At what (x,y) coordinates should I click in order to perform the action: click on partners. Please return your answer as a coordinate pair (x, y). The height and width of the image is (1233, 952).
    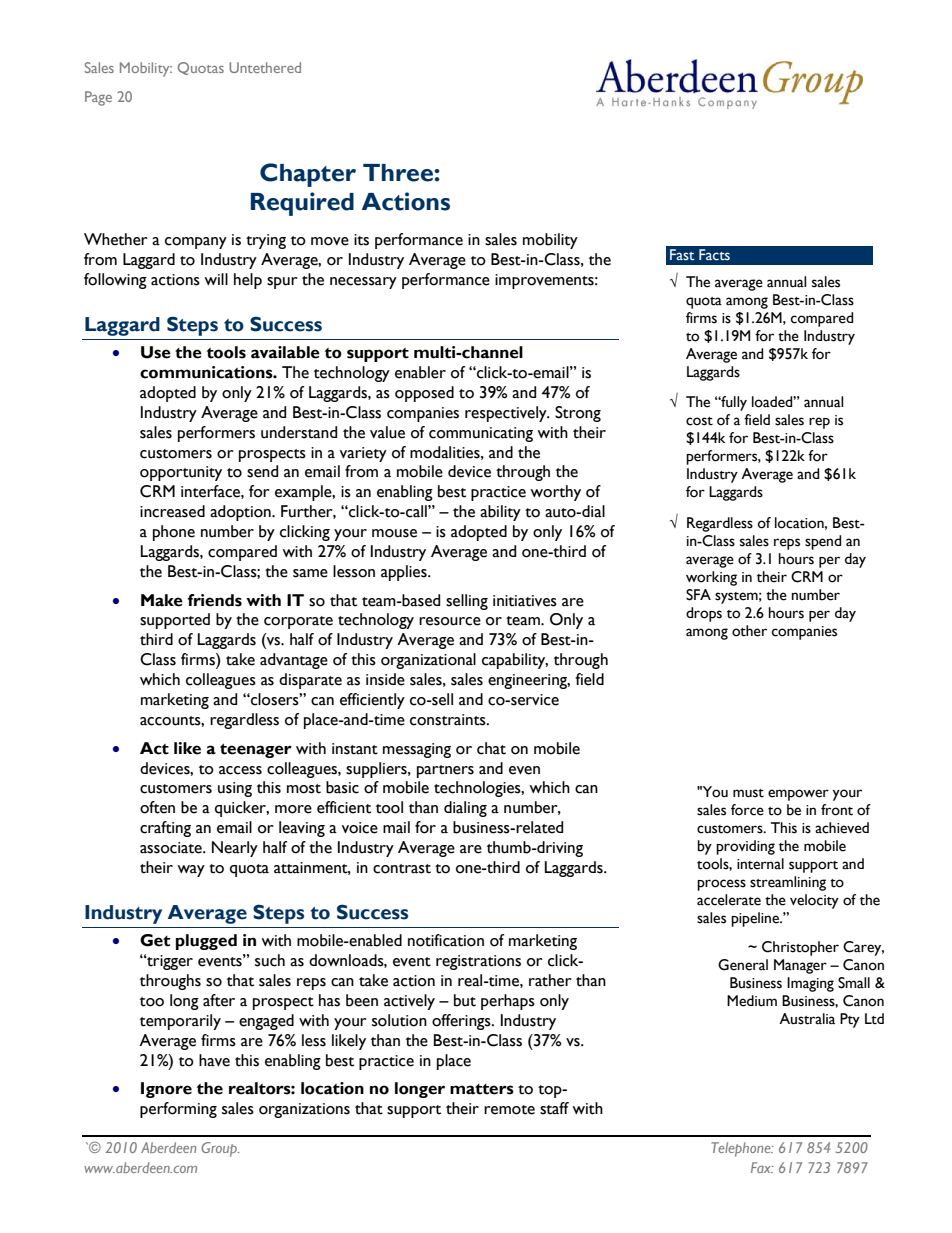
    Looking at the image, I should click on (445, 771).
